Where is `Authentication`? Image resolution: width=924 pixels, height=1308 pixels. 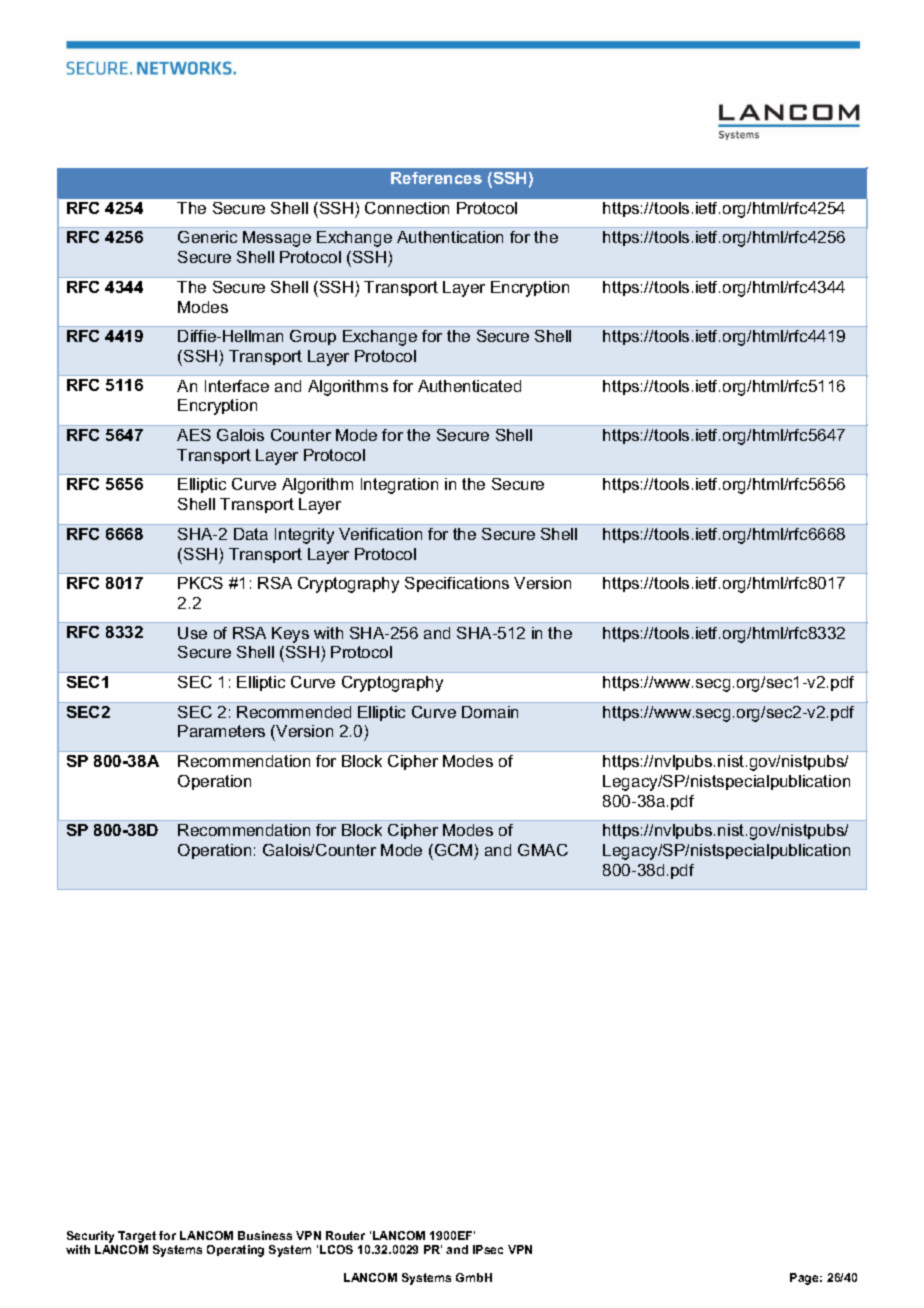
Authentication is located at coordinates (450, 237).
